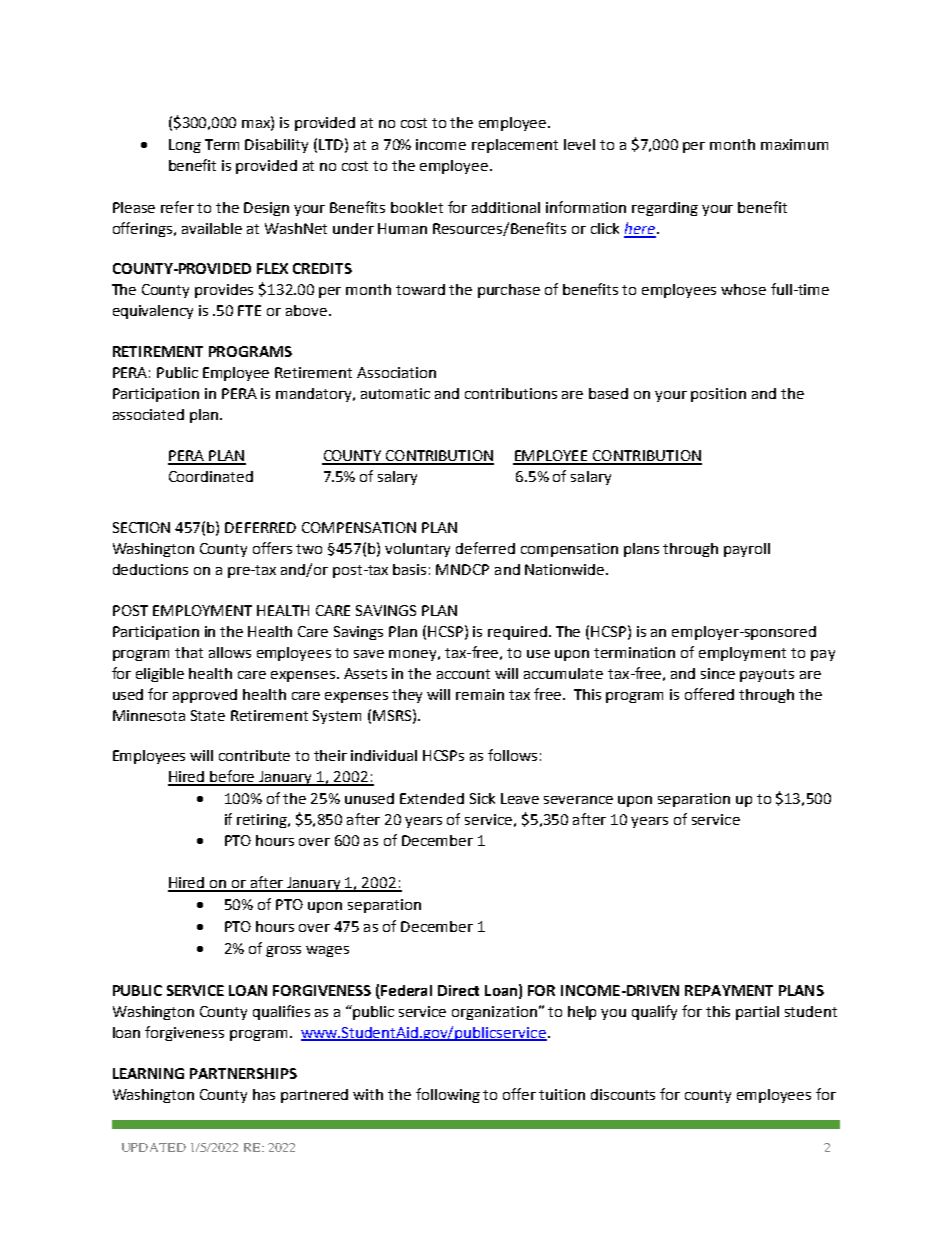 The image size is (952, 1233). I want to click on Long, so click(185, 146).
